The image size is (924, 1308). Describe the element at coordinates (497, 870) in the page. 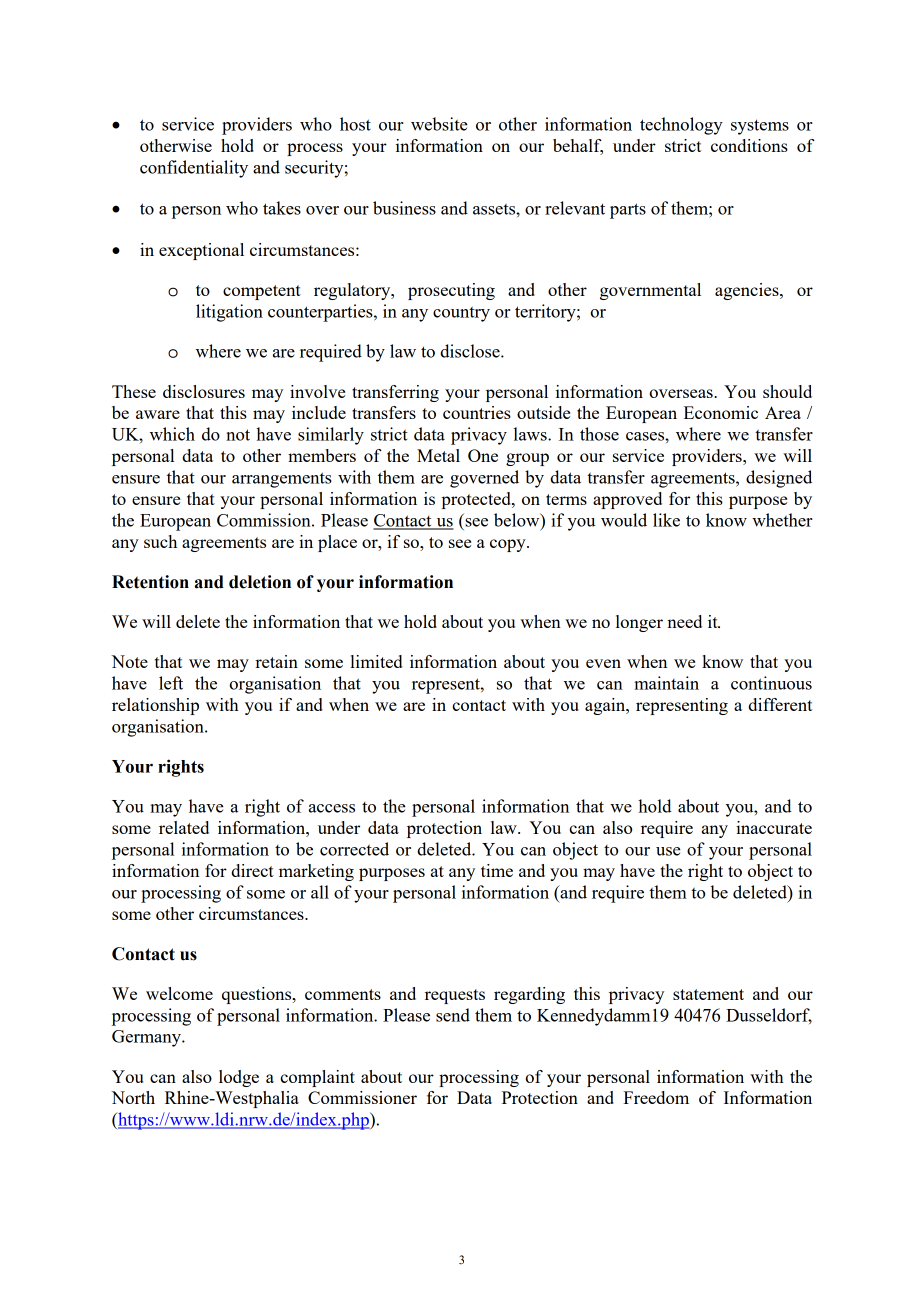

I see `time` at that location.
